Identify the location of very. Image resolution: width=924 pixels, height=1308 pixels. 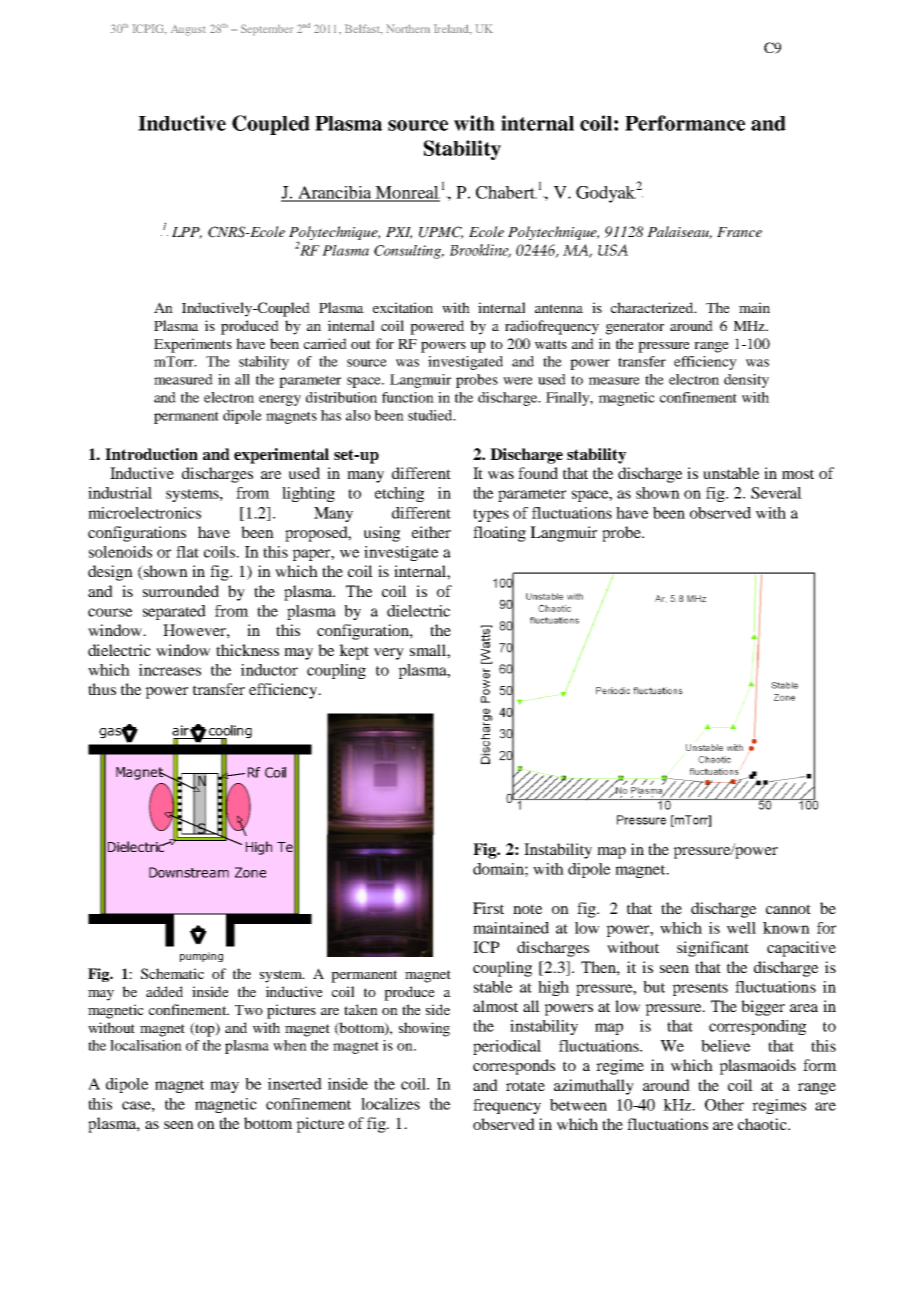
(389, 654).
